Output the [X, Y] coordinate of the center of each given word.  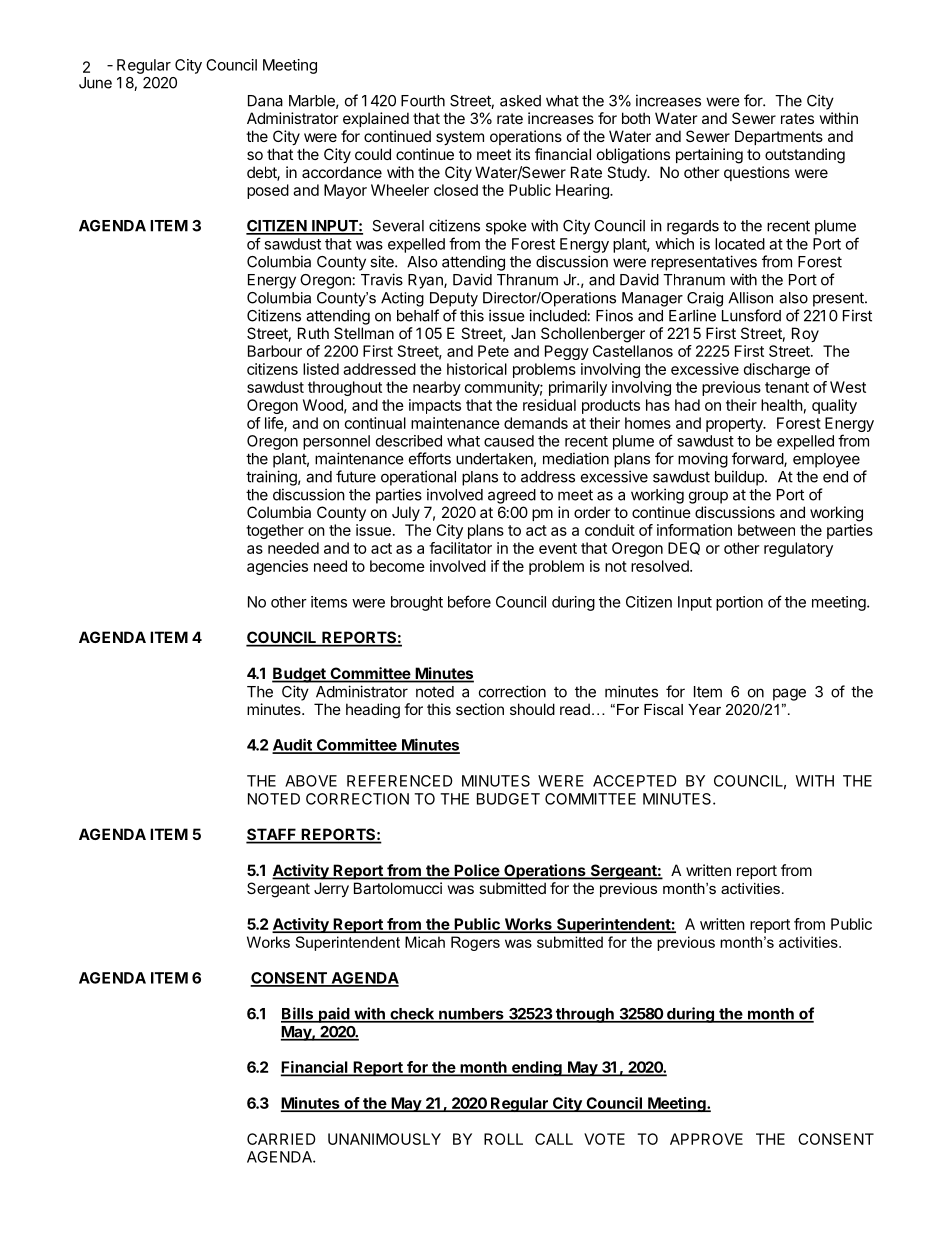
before [469, 601]
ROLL [503, 1139]
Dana [265, 101]
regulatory [798, 549]
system [460, 138]
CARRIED [281, 1139]
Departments [779, 137]
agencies [277, 567]
